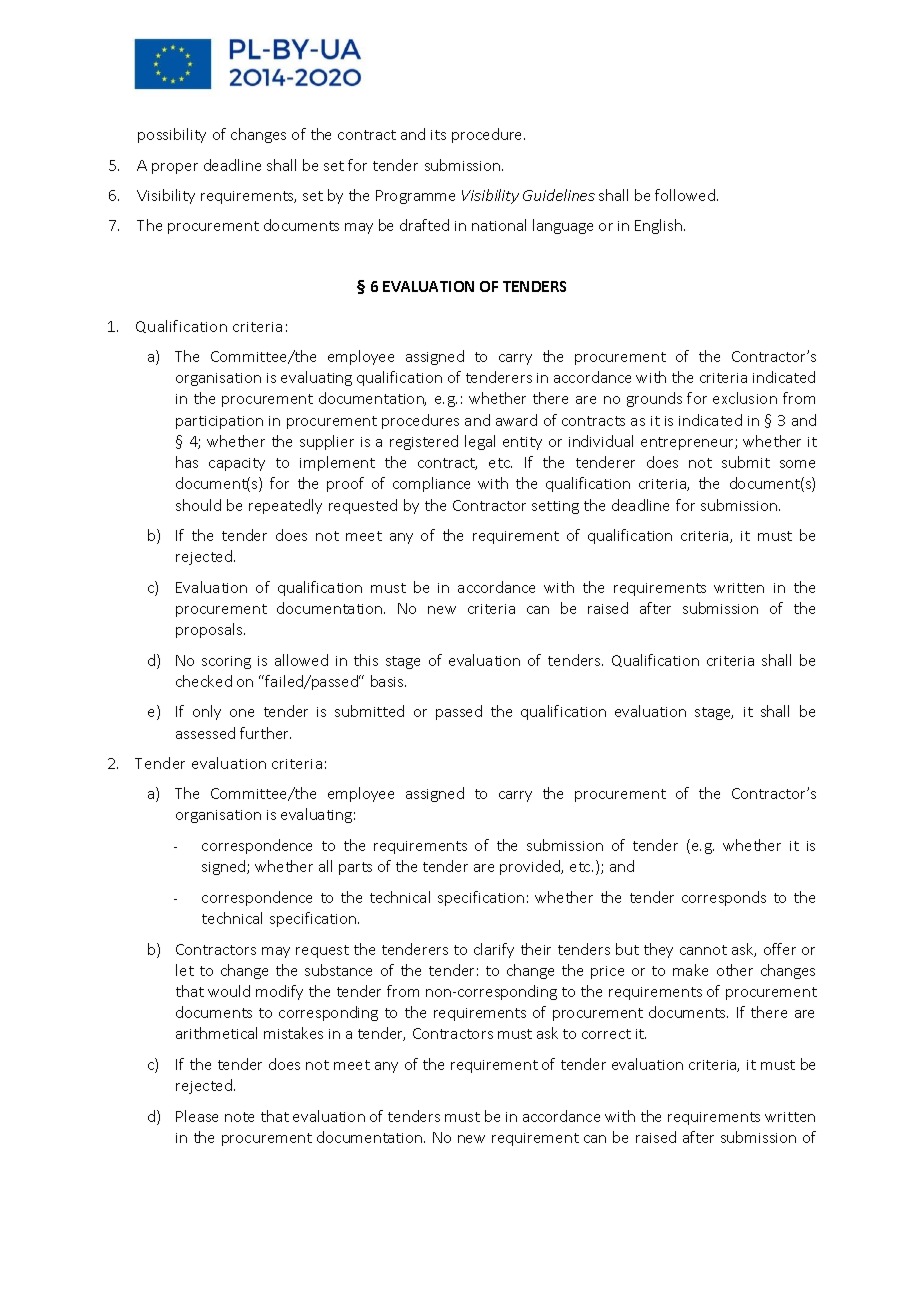  What do you see at coordinates (686, 195) in the screenshot?
I see `followed` at bounding box center [686, 195].
